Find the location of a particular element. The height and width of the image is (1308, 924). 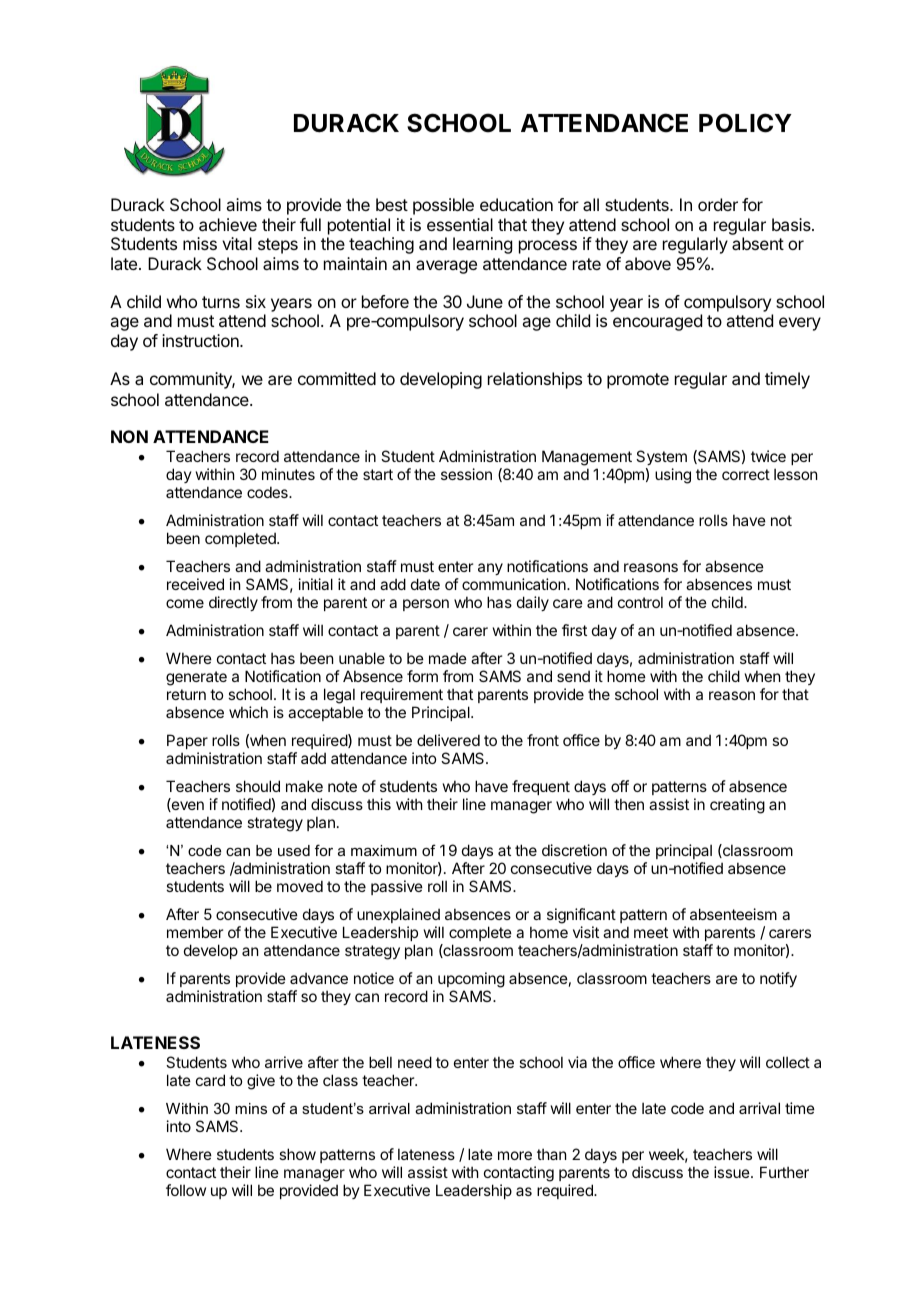

should is located at coordinates (258, 786).
